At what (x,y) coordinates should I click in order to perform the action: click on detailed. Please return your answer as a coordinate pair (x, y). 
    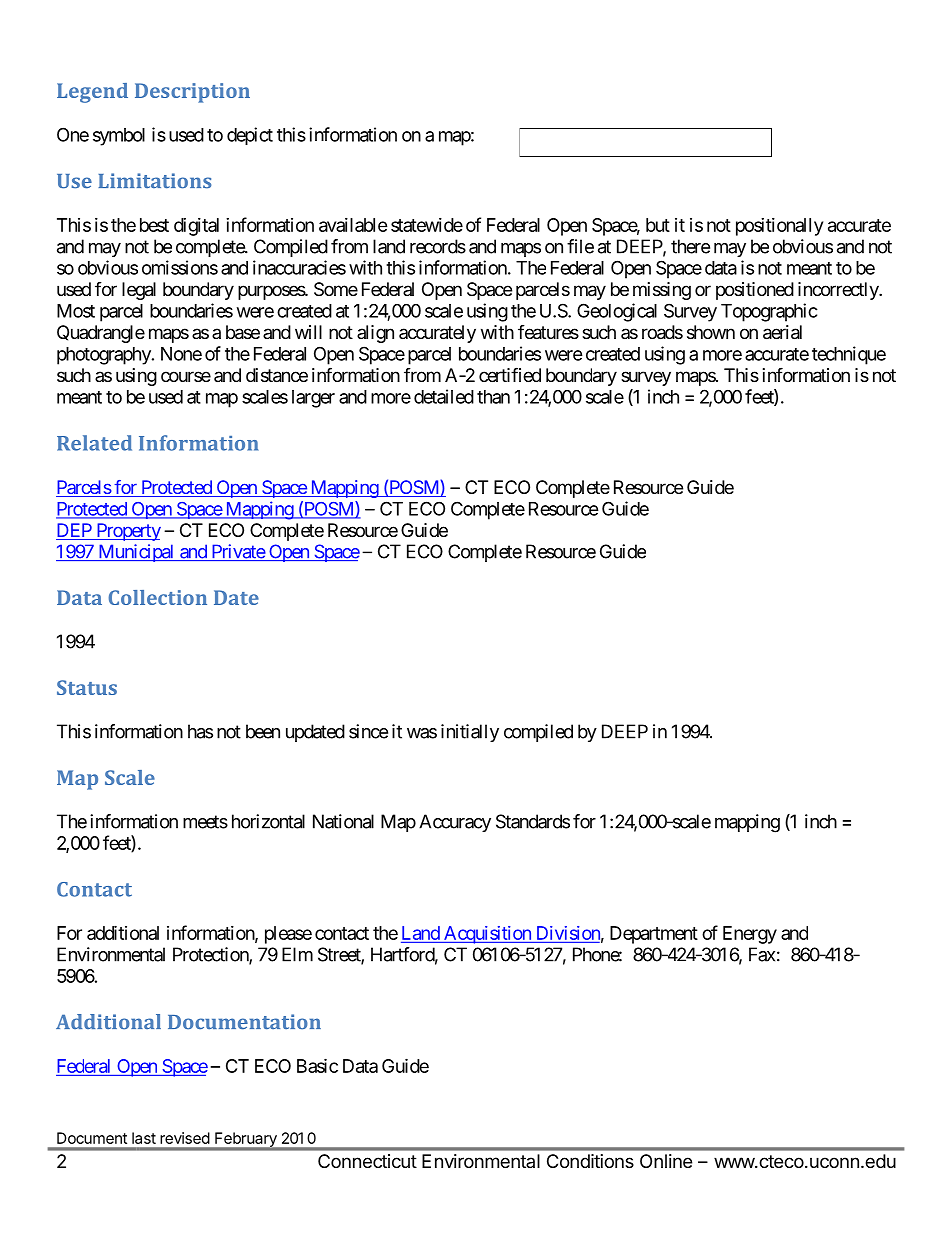
    Looking at the image, I should click on (444, 396).
